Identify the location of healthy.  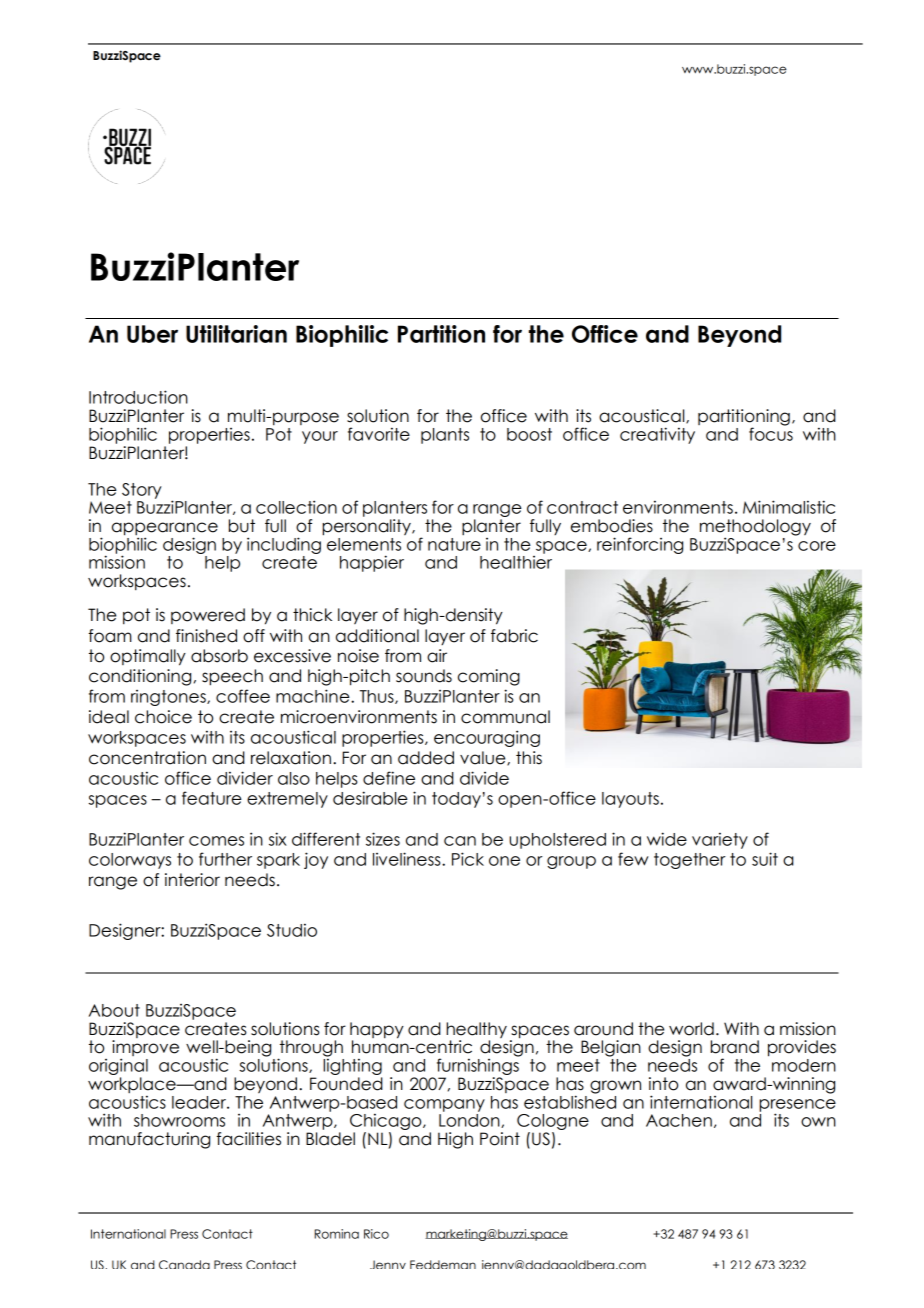
(476, 1031).
